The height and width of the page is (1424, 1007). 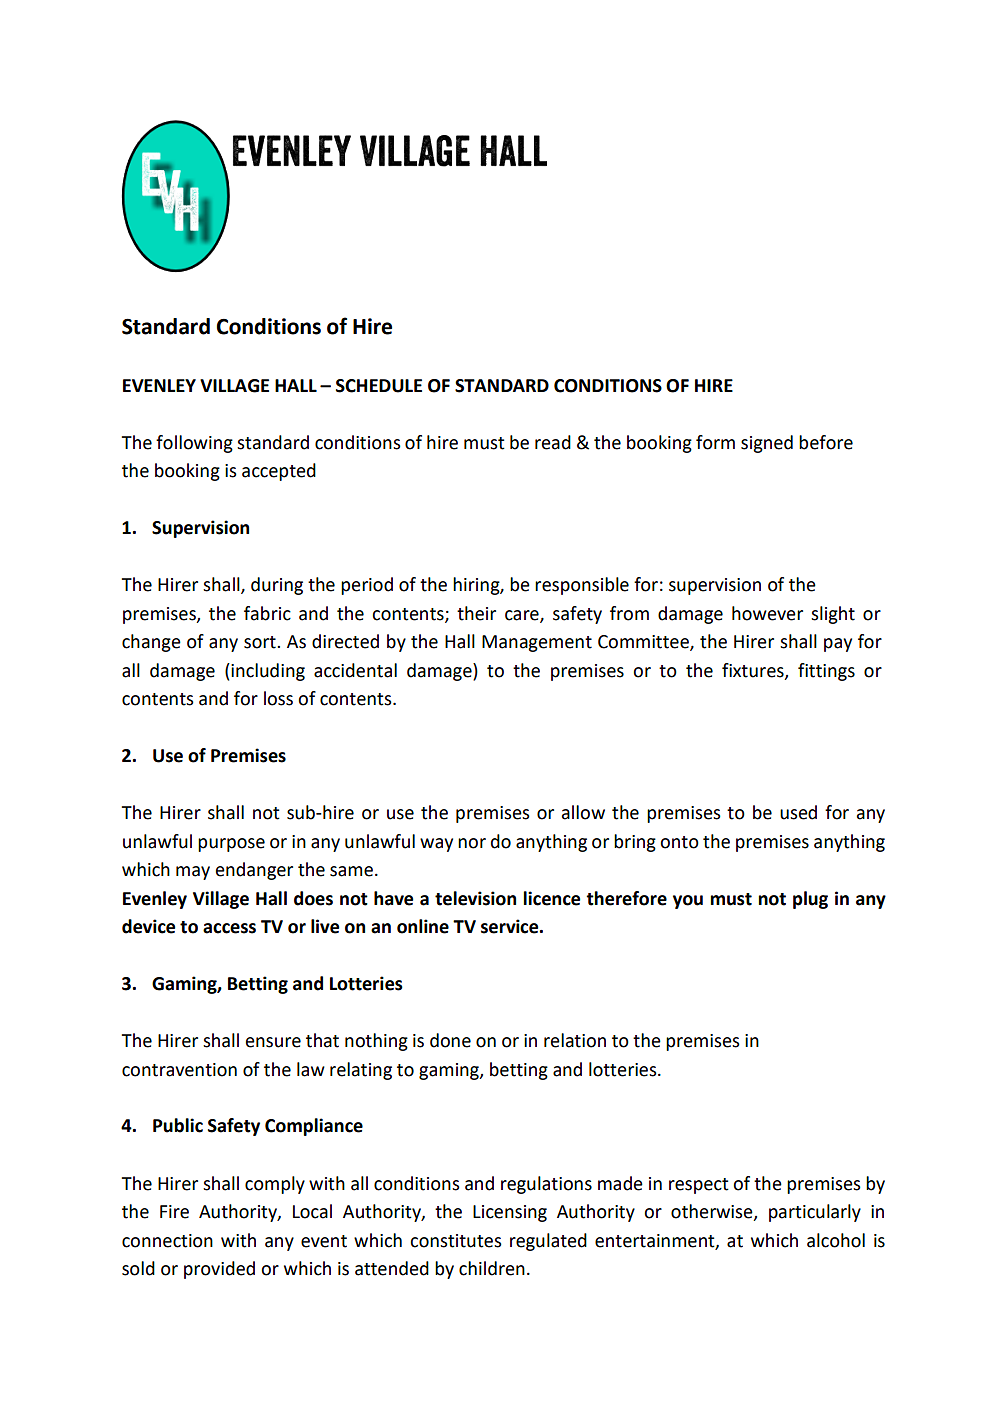 What do you see at coordinates (231, 845) in the page?
I see `purpose` at bounding box center [231, 845].
